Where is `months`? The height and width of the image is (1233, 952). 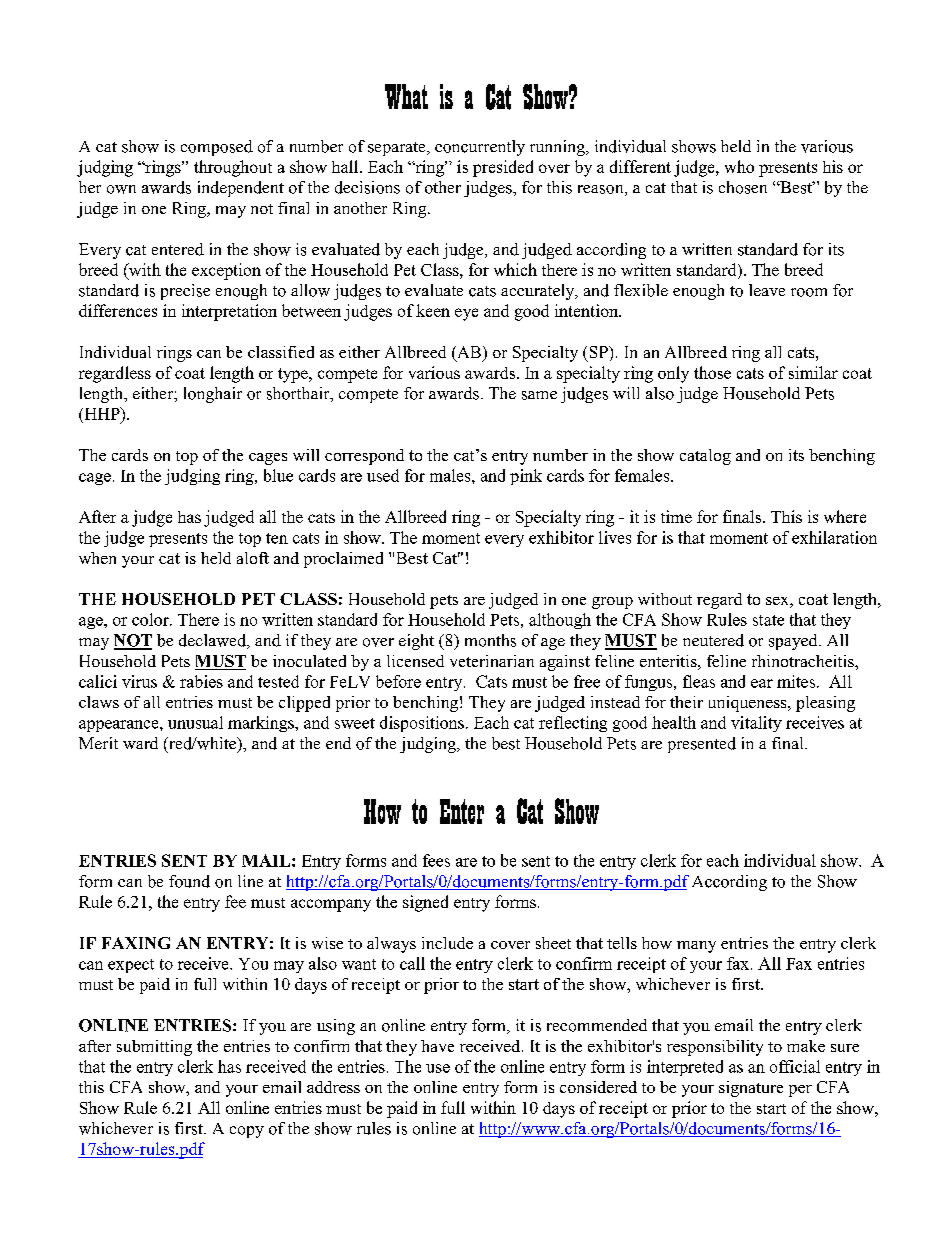 months is located at coordinates (490, 640).
